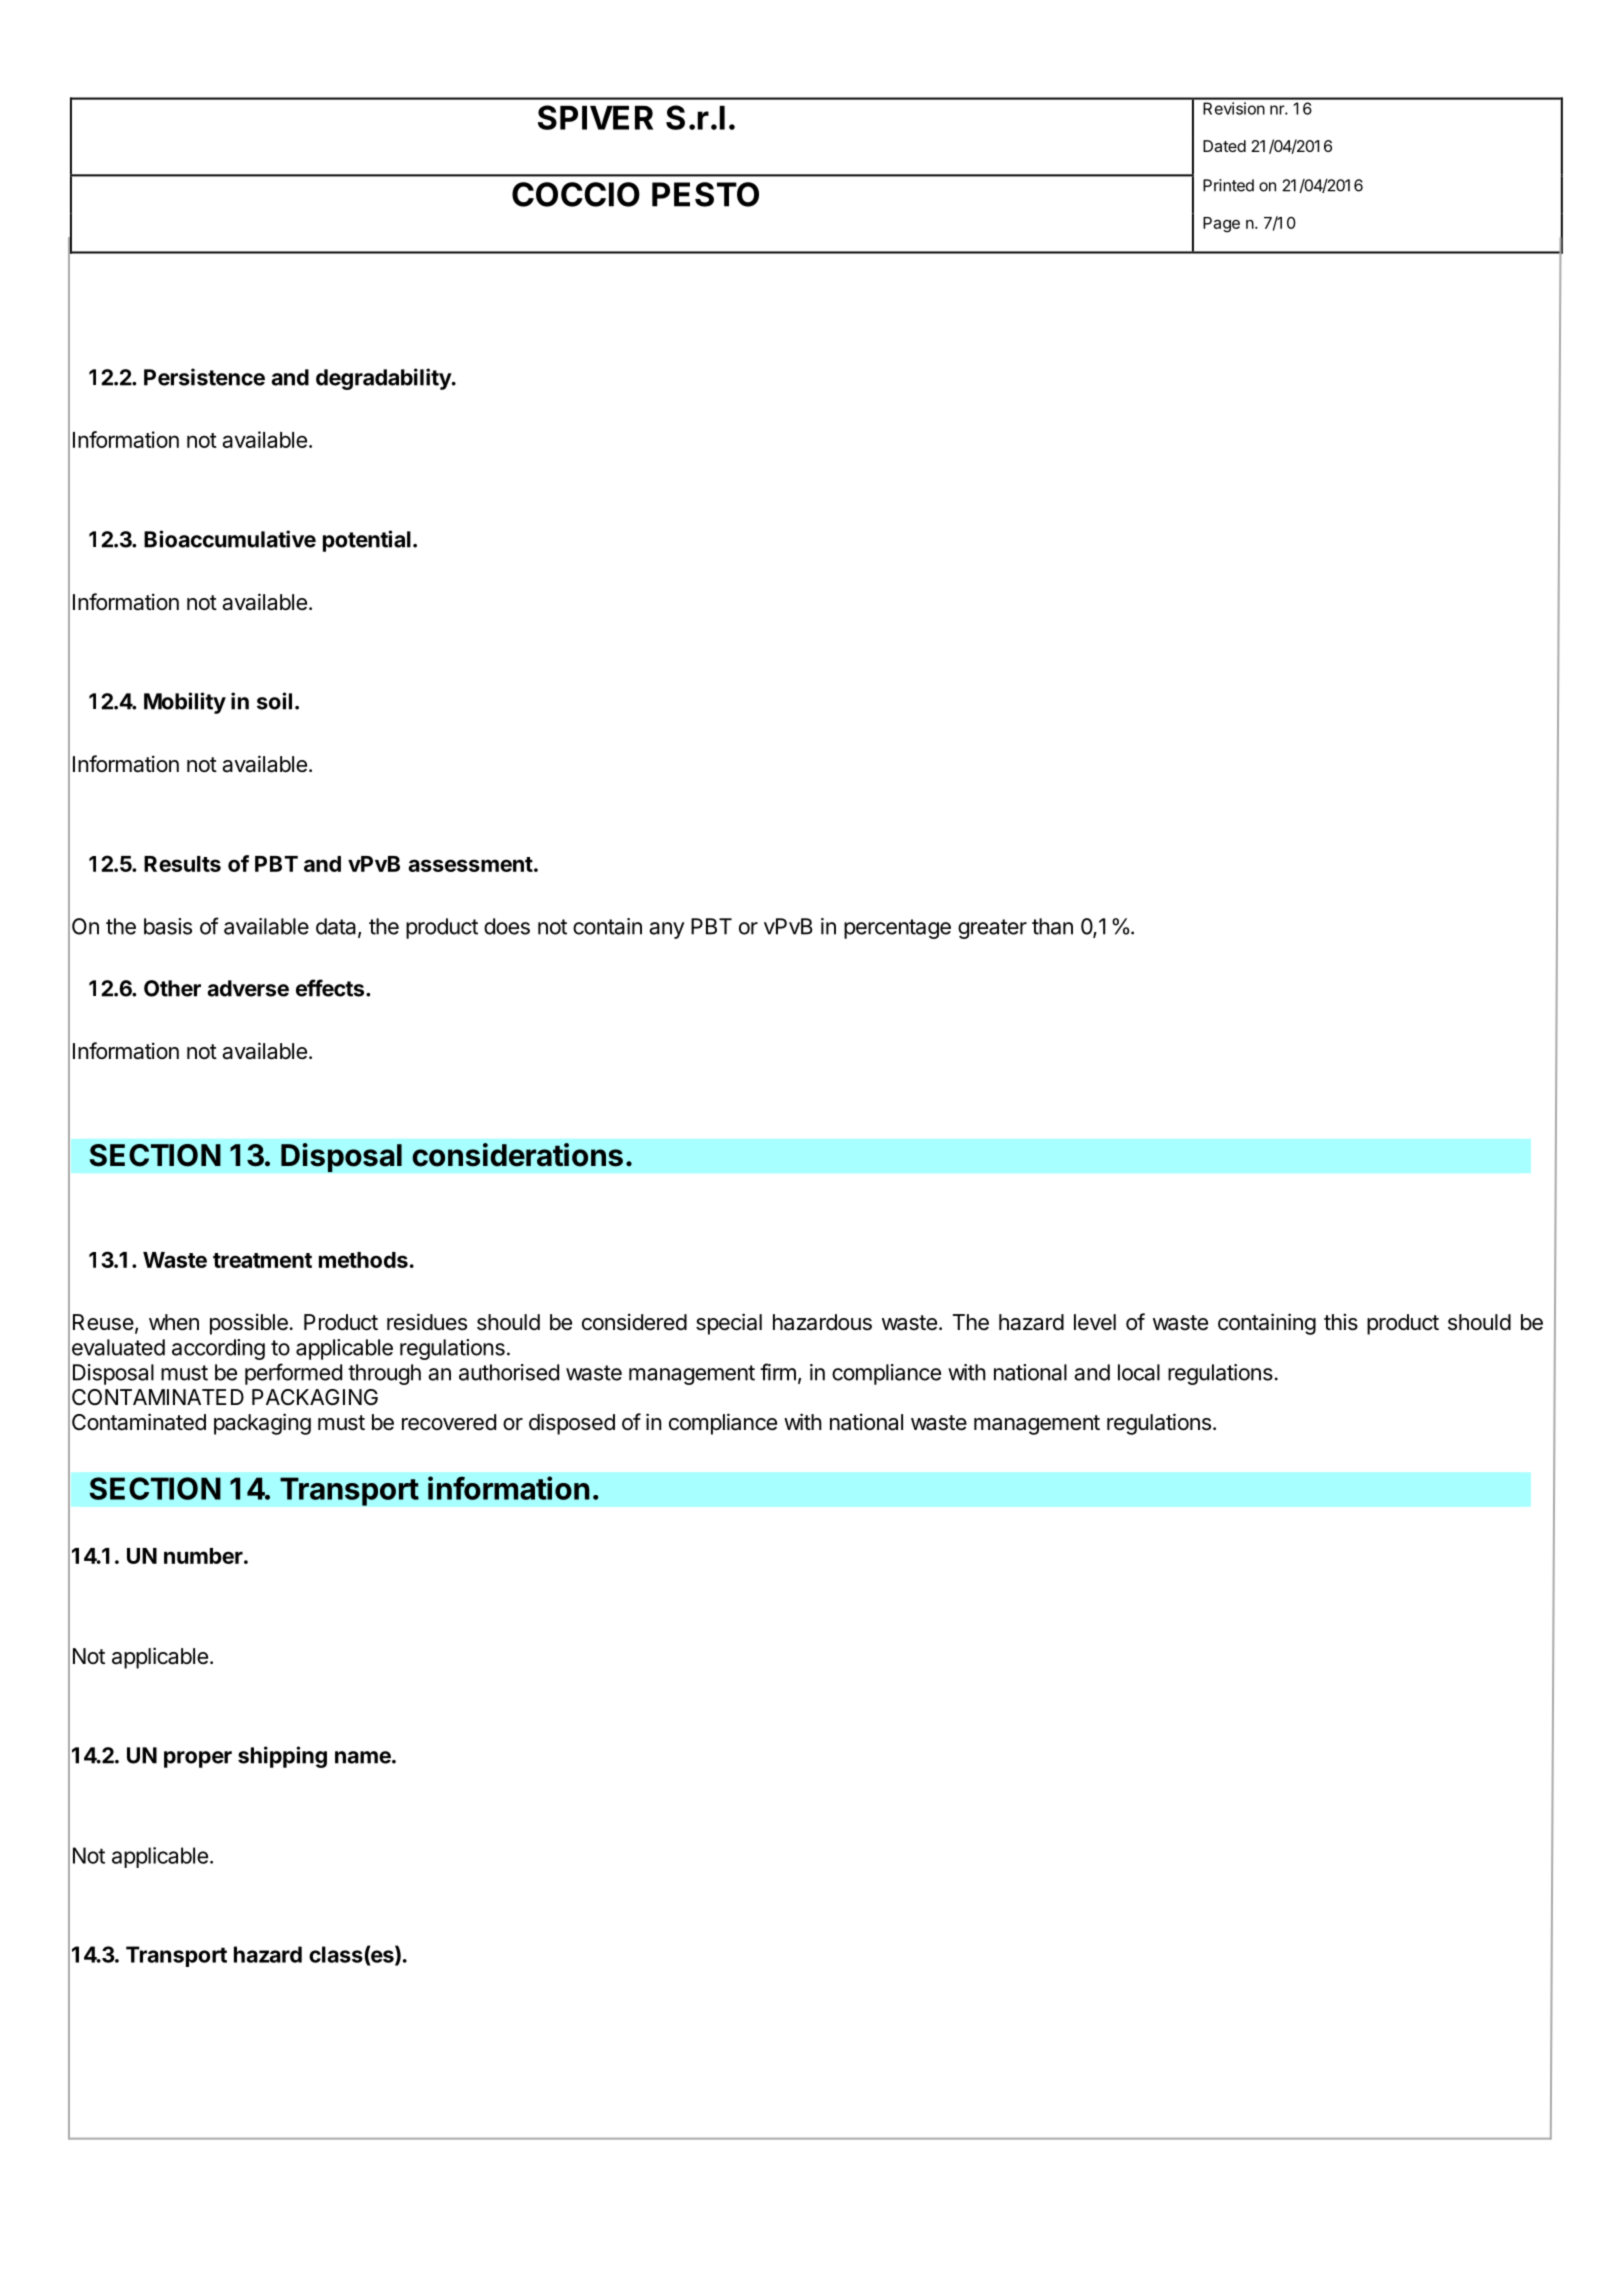  What do you see at coordinates (572, 1424) in the page?
I see `disposed` at bounding box center [572, 1424].
